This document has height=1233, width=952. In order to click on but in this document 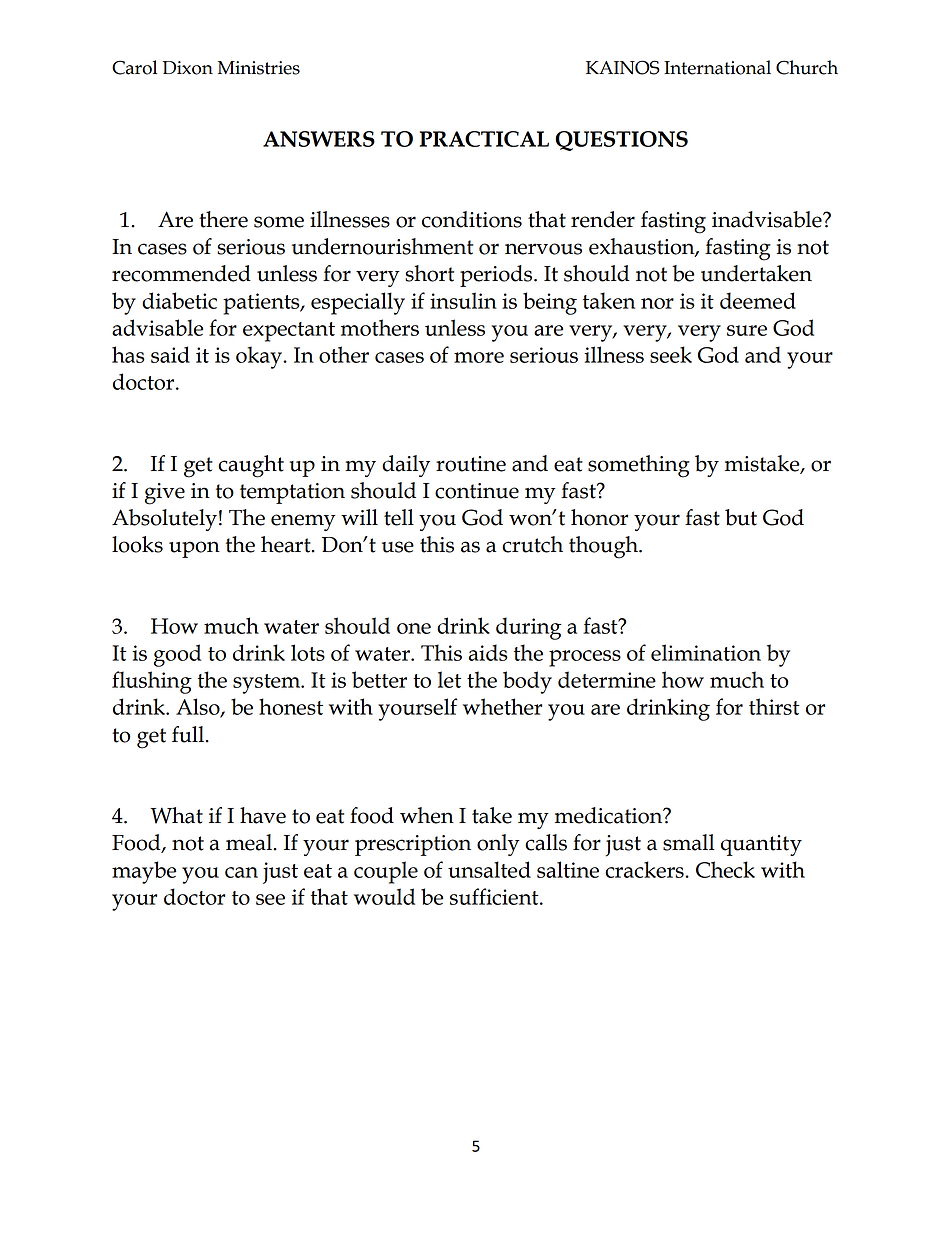, I will do `click(741, 517)`.
